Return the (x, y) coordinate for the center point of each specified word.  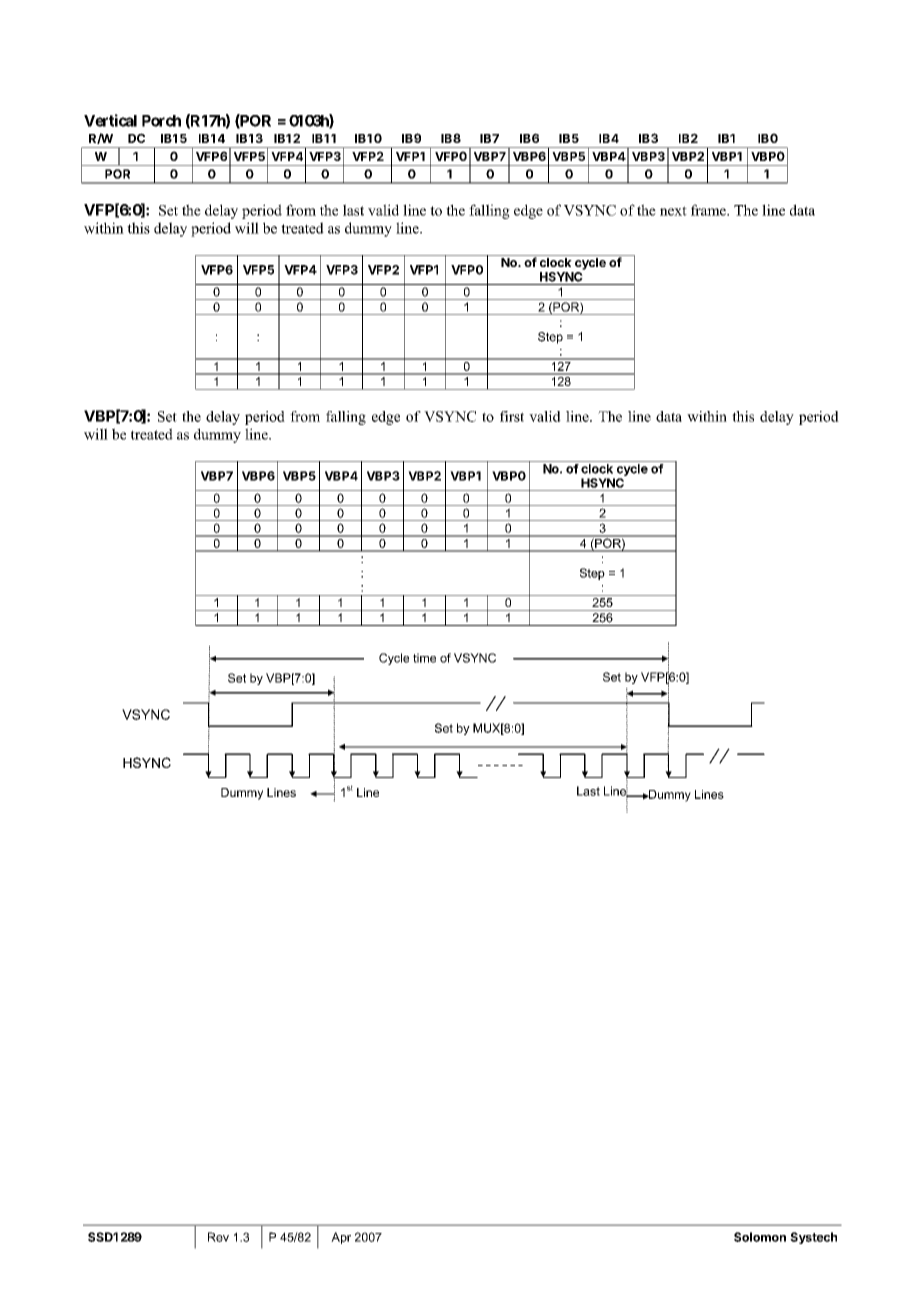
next (673, 211)
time (424, 658)
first (512, 416)
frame (709, 210)
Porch (161, 121)
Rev (218, 1237)
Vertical (110, 120)
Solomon (760, 1237)
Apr (341, 1238)
